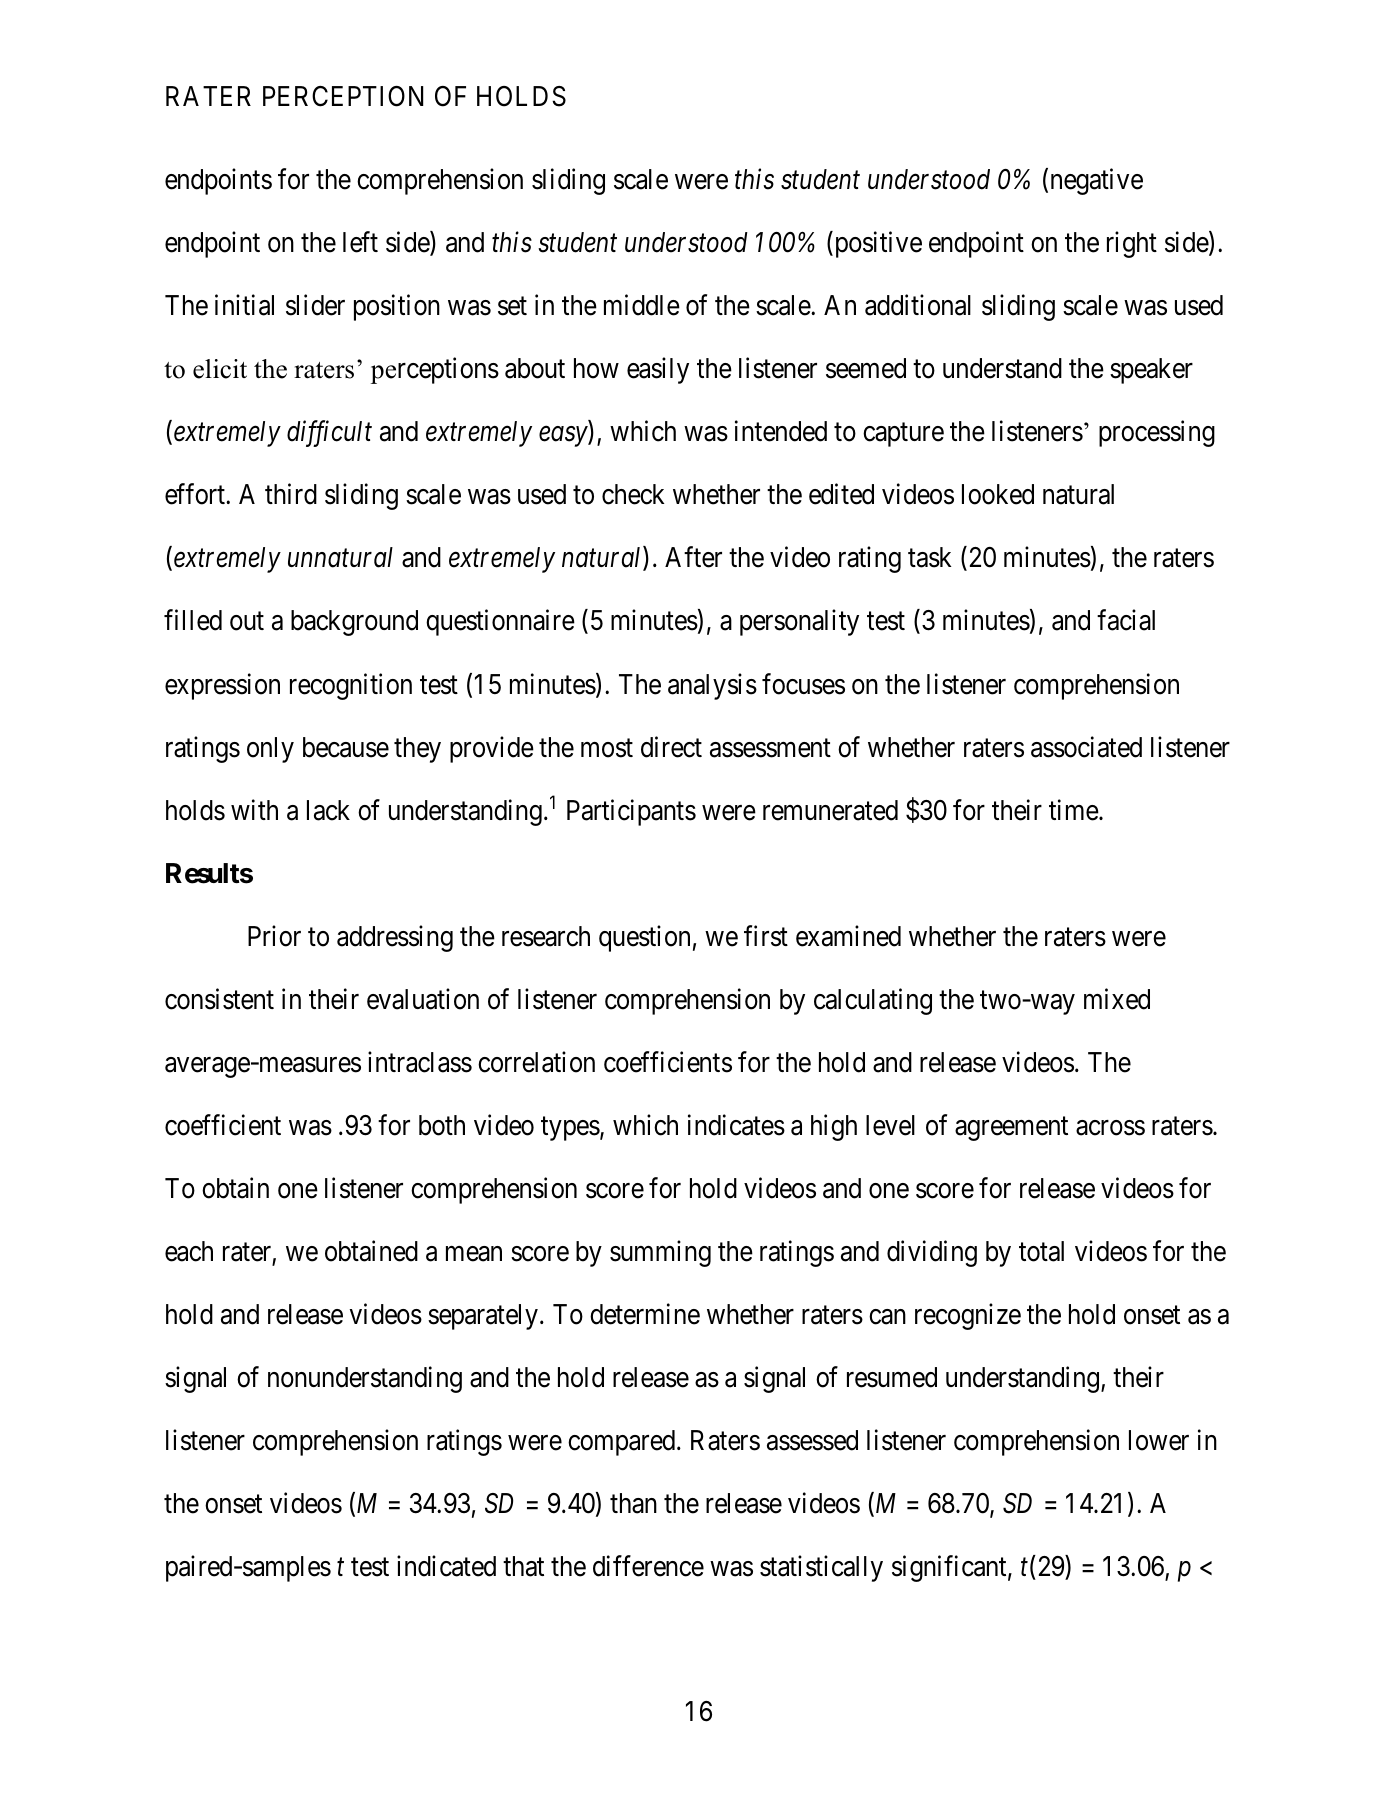  What do you see at coordinates (998, 494) in the screenshot?
I see `looked` at bounding box center [998, 494].
